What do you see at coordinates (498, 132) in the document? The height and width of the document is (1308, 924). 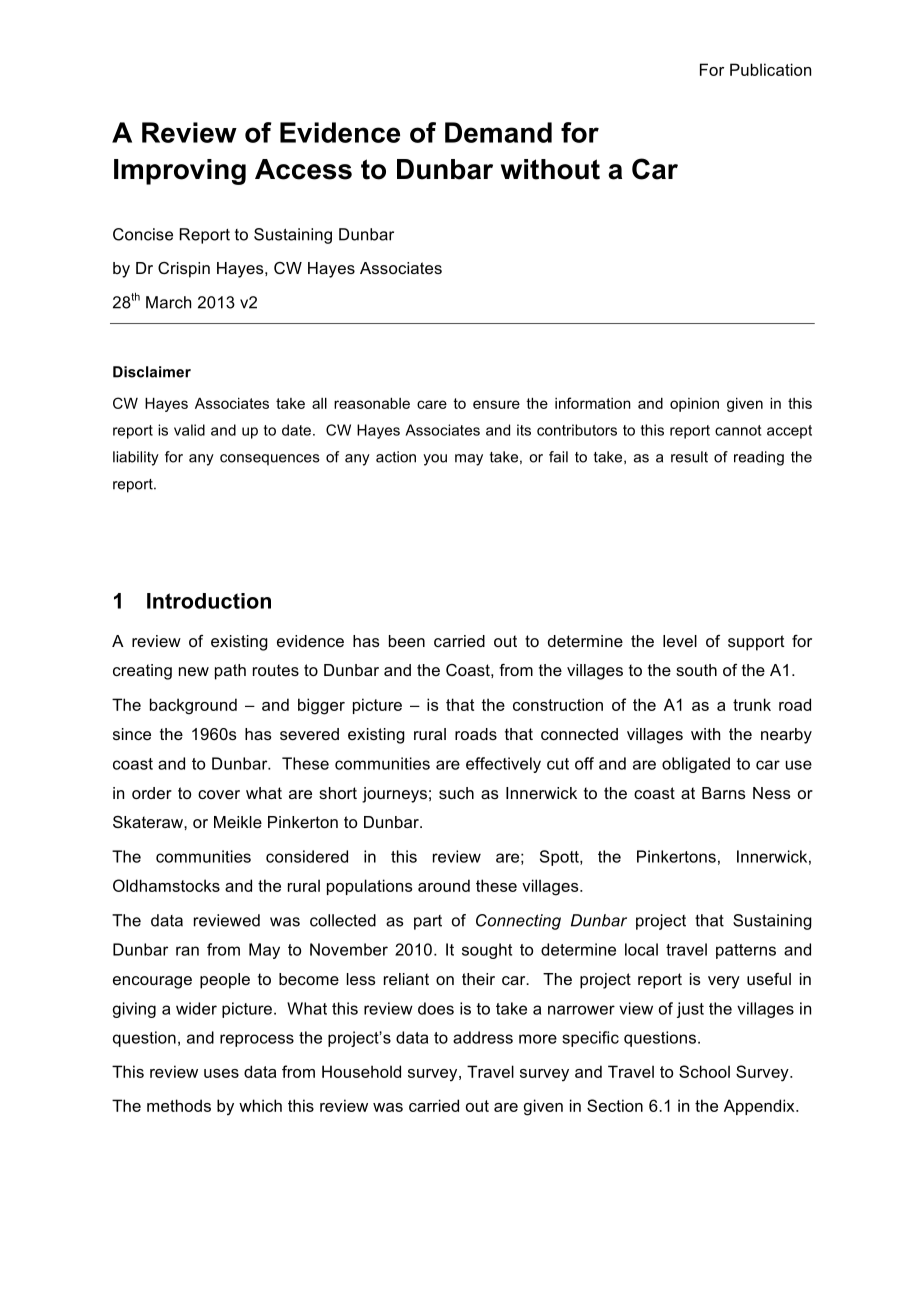 I see `Demand` at bounding box center [498, 132].
